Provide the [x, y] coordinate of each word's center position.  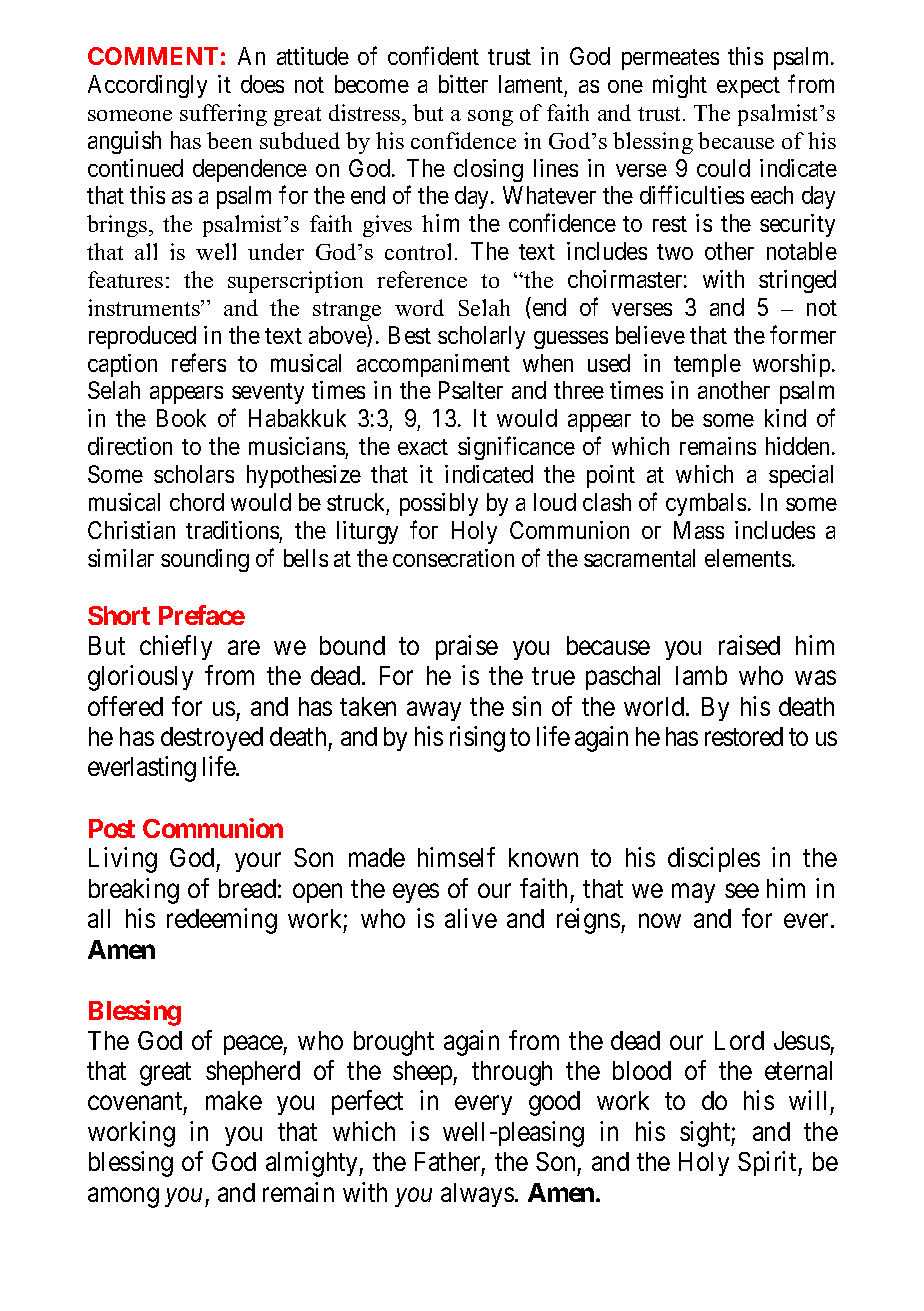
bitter [463, 84]
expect [748, 87]
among [123, 1197]
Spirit [768, 1163]
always [477, 1195]
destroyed [212, 739]
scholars [194, 474]
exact [423, 447]
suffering [223, 115]
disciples [714, 859]
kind [785, 418]
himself [456, 857]
